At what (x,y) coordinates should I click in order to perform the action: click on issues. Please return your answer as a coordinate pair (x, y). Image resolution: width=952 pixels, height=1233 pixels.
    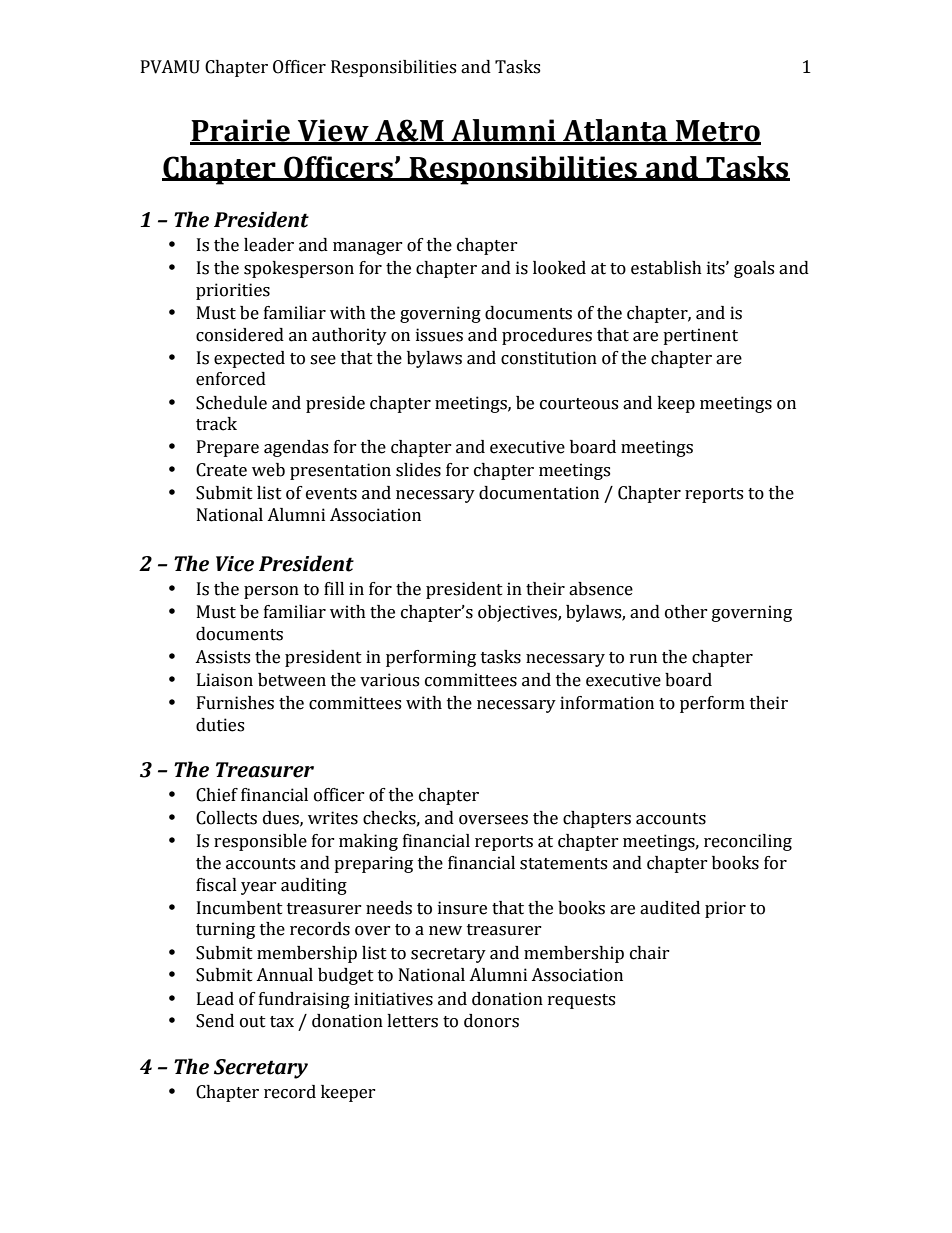
    Looking at the image, I should click on (439, 335).
